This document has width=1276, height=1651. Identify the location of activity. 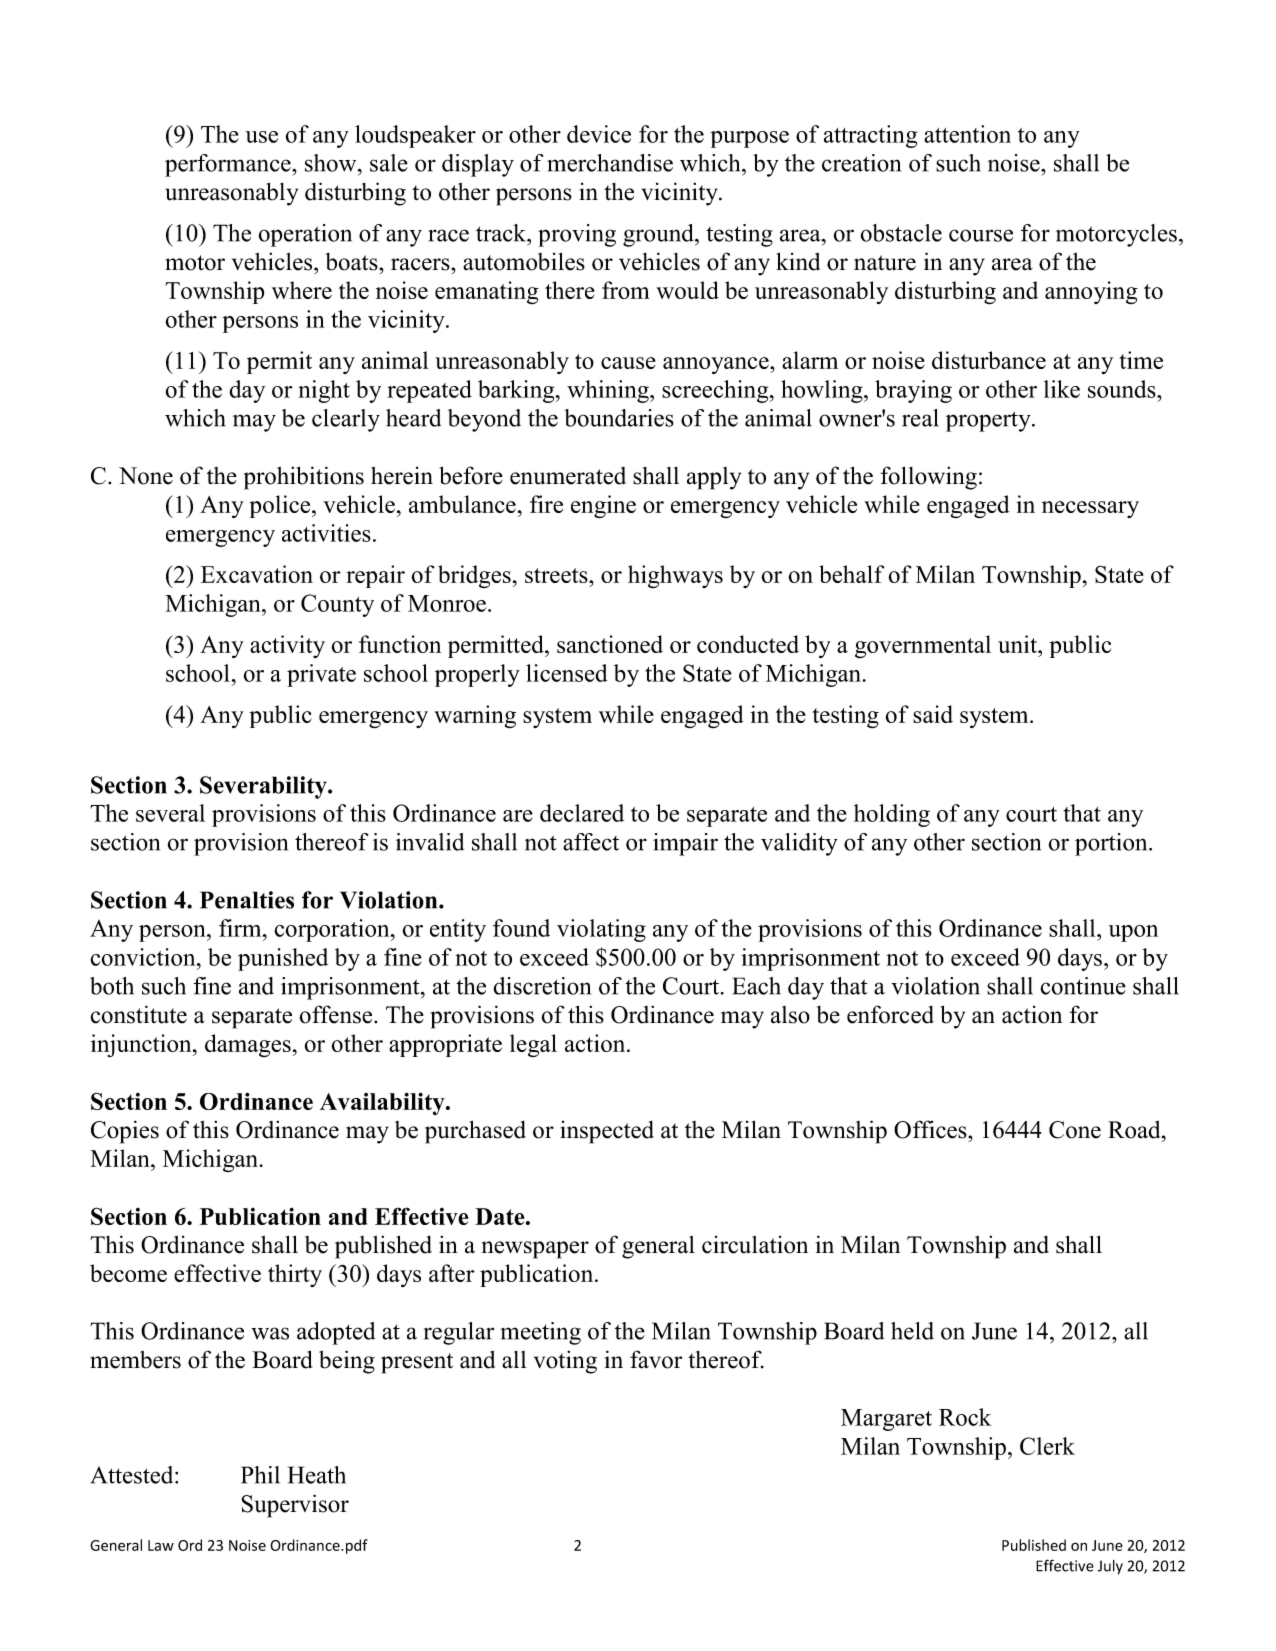
(287, 646).
